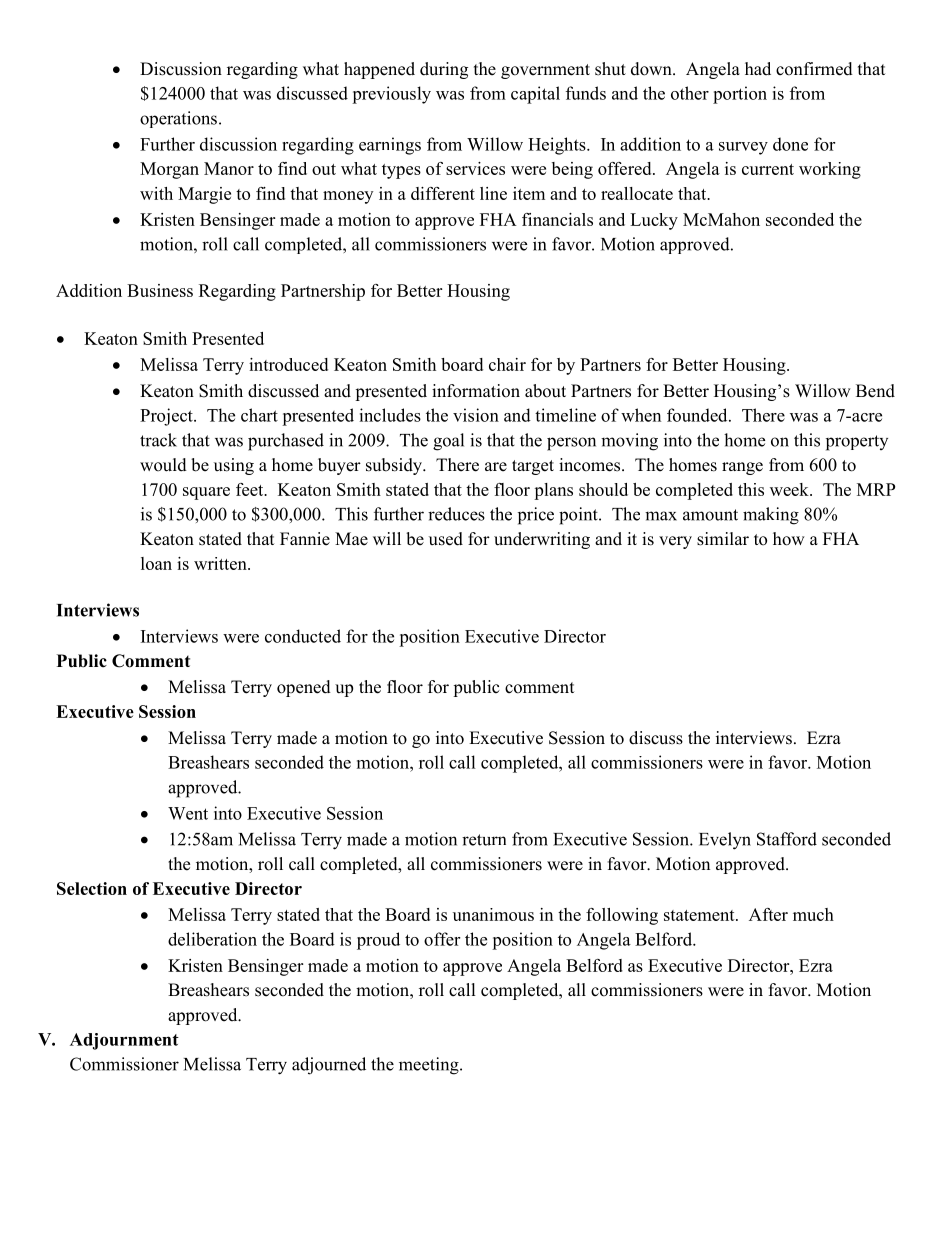 The width and height of the document is (952, 1233). I want to click on how, so click(789, 539).
